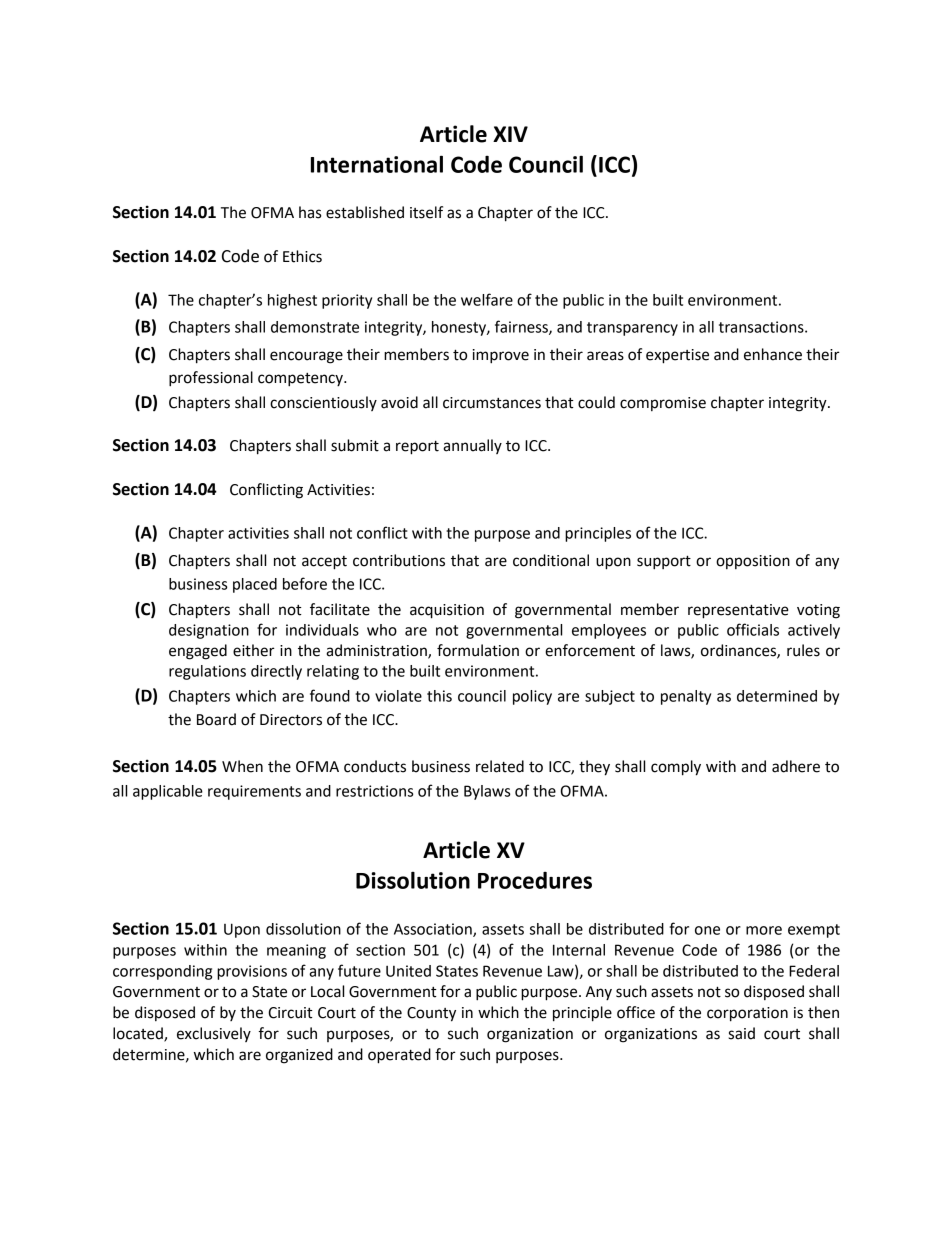  Describe the element at coordinates (216, 719) in the screenshot. I see `Board` at that location.
